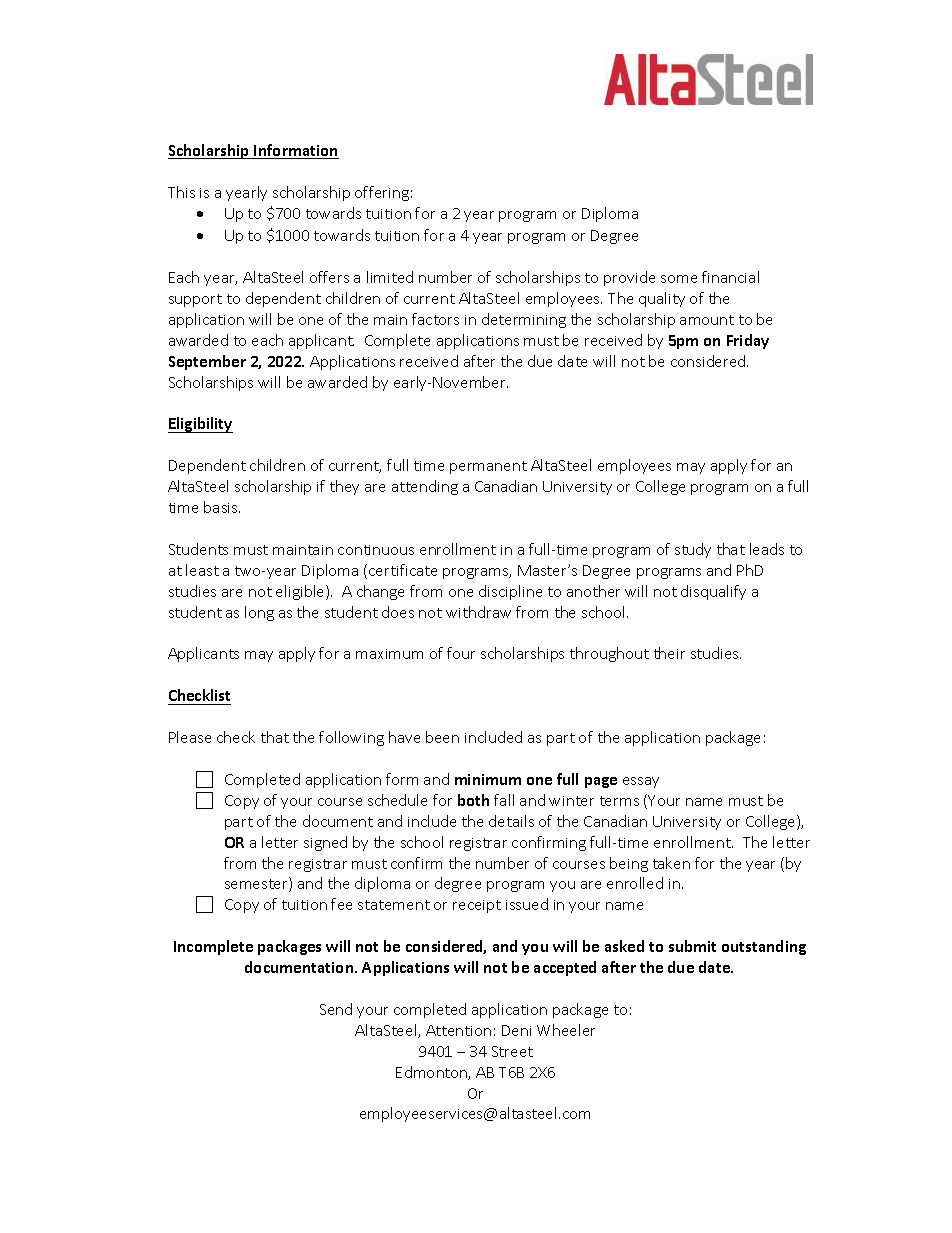  I want to click on some, so click(679, 279).
